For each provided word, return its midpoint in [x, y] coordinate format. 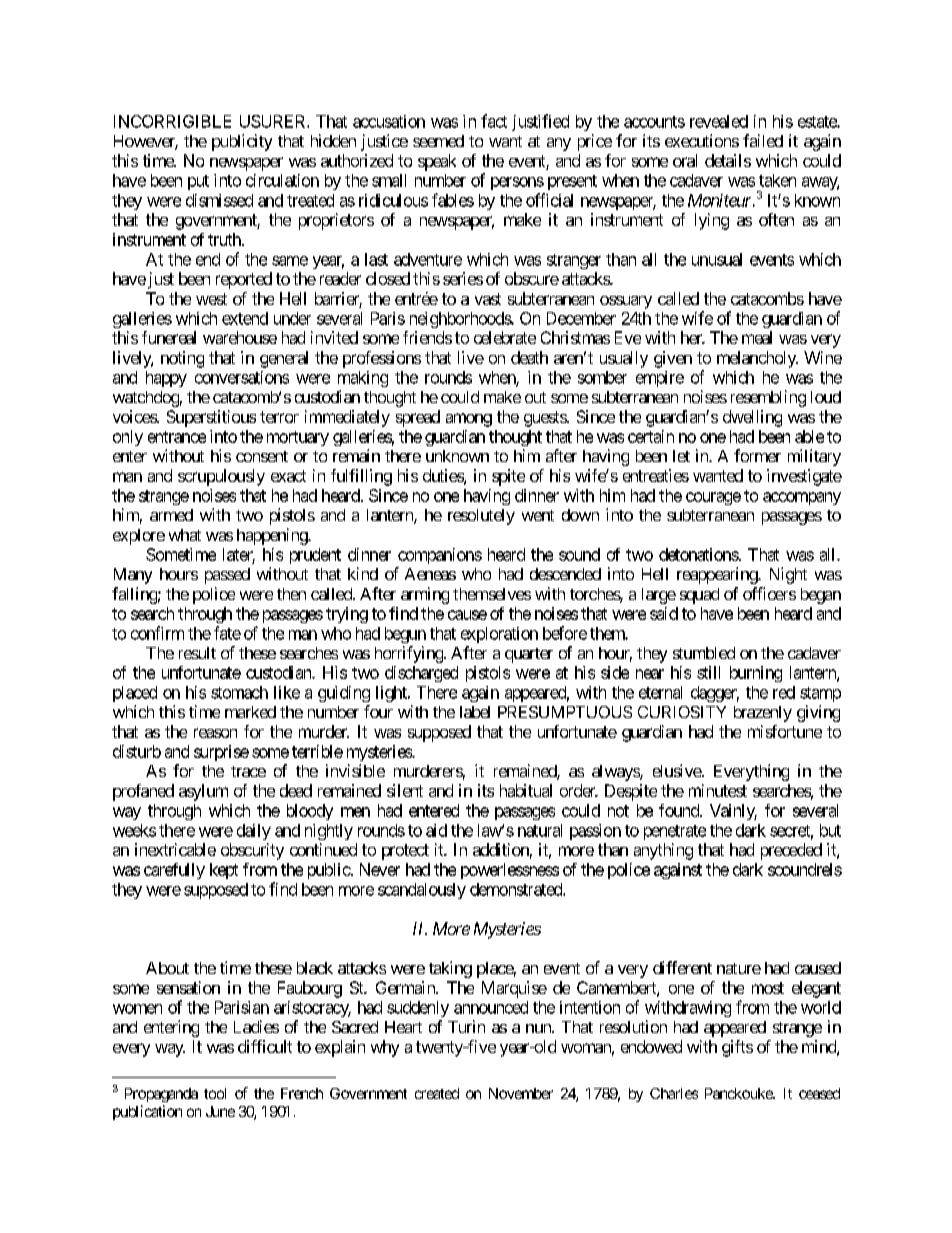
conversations [242, 377]
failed [763, 140]
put [198, 182]
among [469, 420]
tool [215, 1093]
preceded [791, 851]
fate [227, 633]
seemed [438, 141]
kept [224, 871]
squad [699, 596]
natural [540, 830]
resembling [768, 398]
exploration [499, 635]
